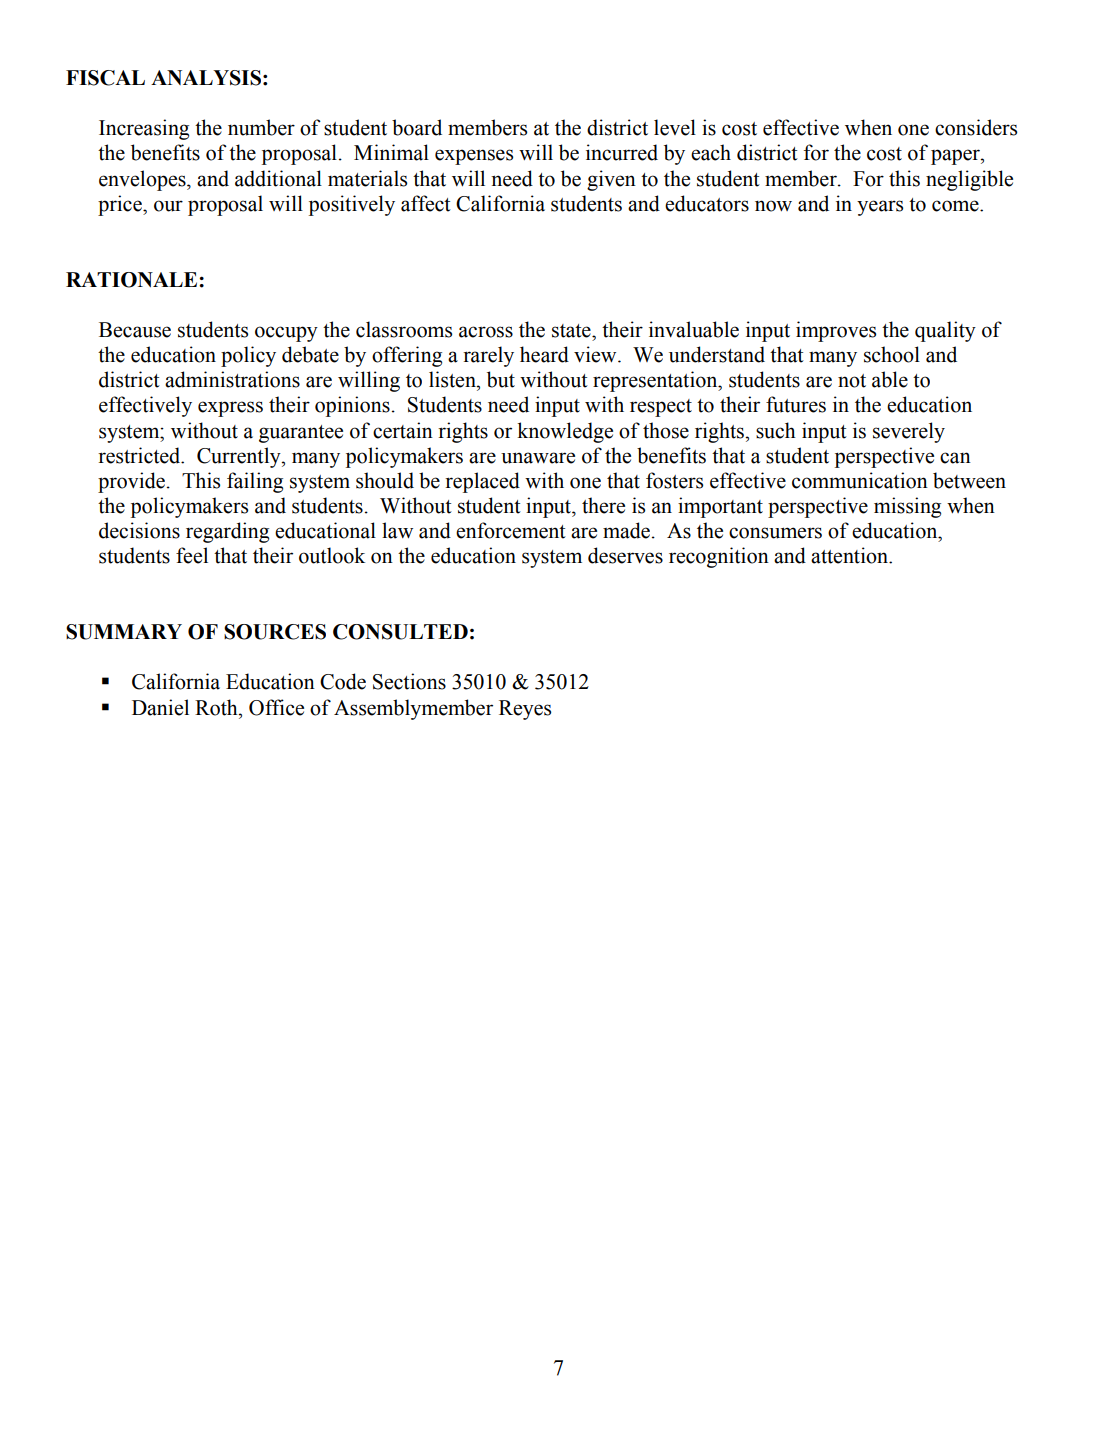  What do you see at coordinates (860, 480) in the screenshot?
I see `communication` at bounding box center [860, 480].
